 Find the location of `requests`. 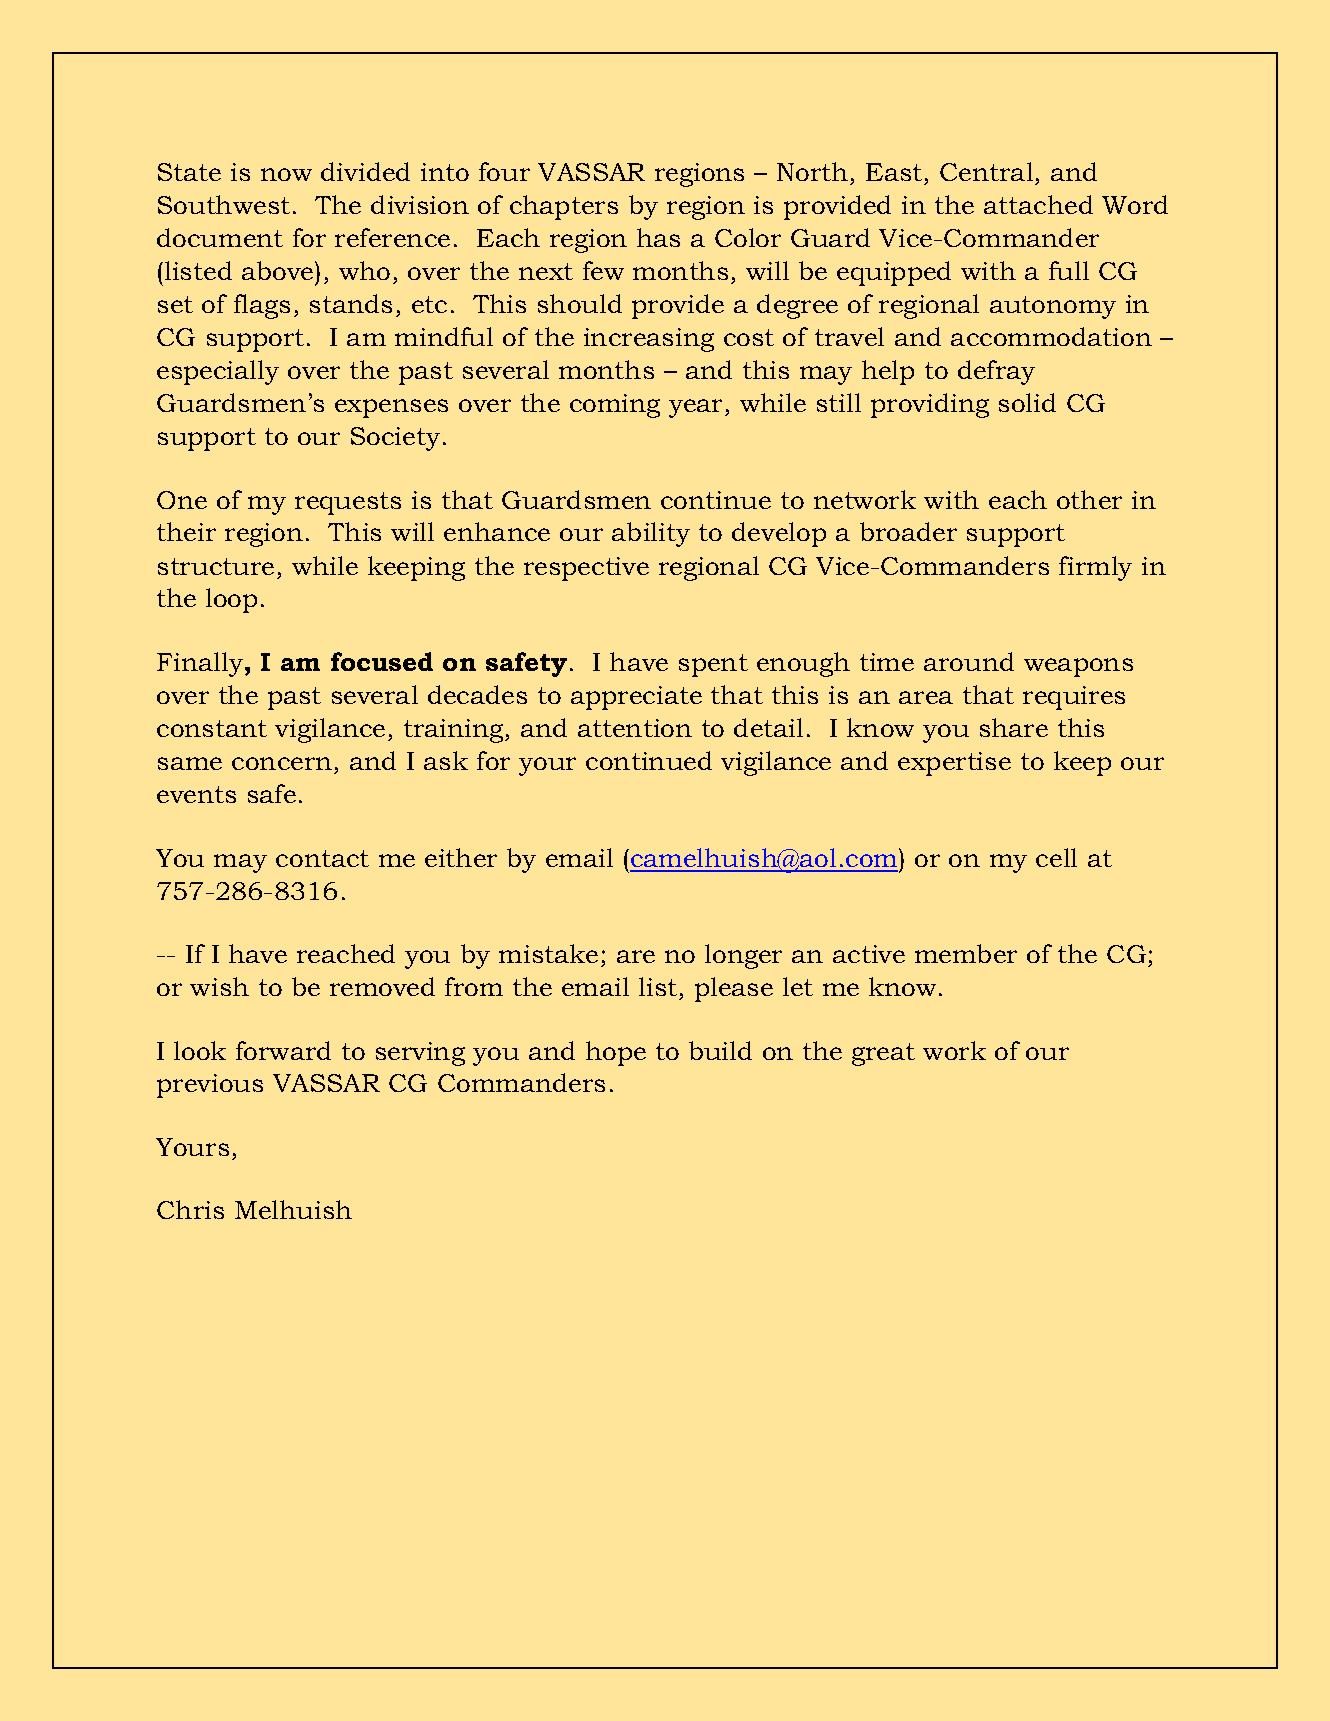

requests is located at coordinates (348, 503).
